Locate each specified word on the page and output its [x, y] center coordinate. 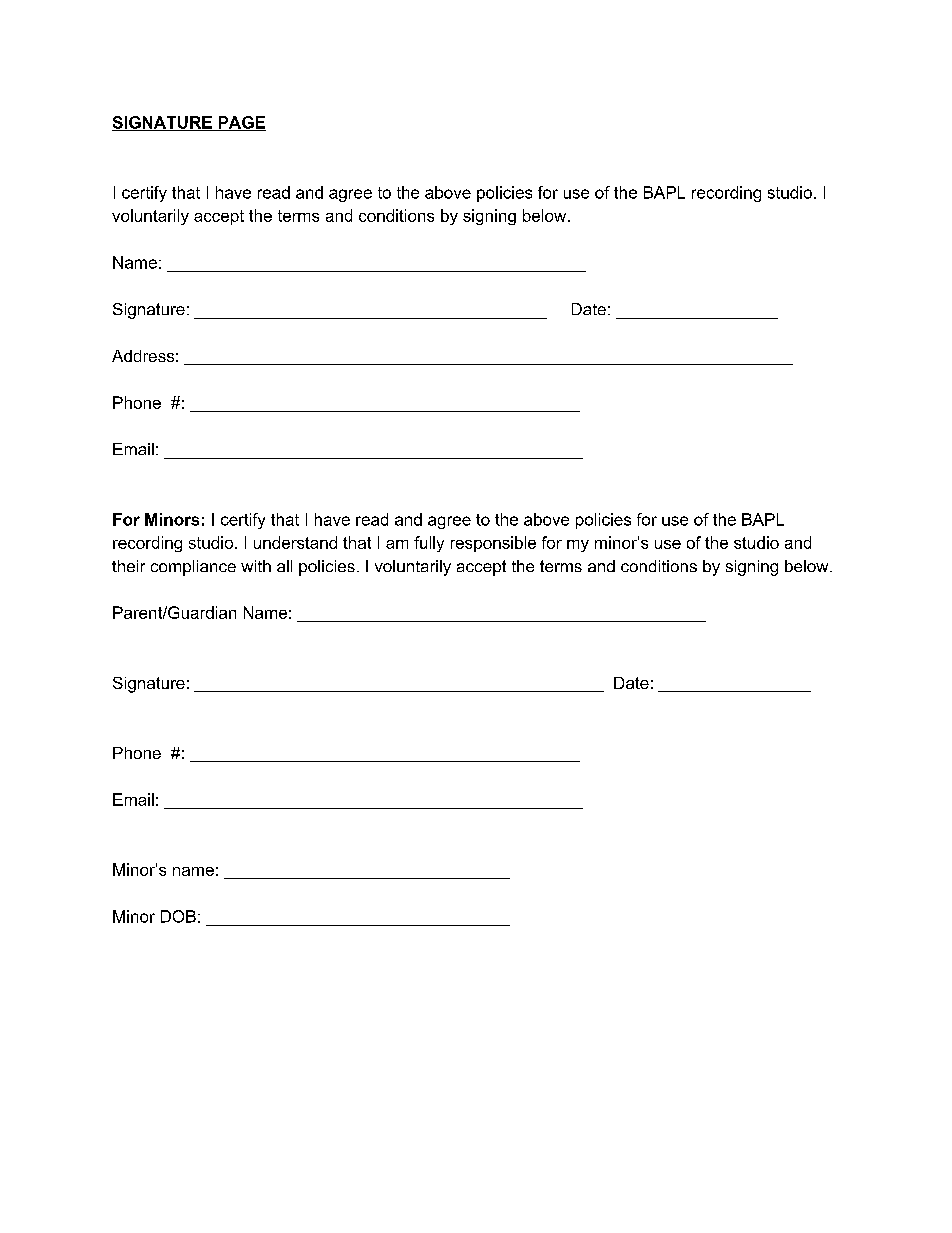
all [284, 566]
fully [429, 544]
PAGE [241, 123]
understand [295, 542]
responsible [493, 544]
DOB [178, 916]
